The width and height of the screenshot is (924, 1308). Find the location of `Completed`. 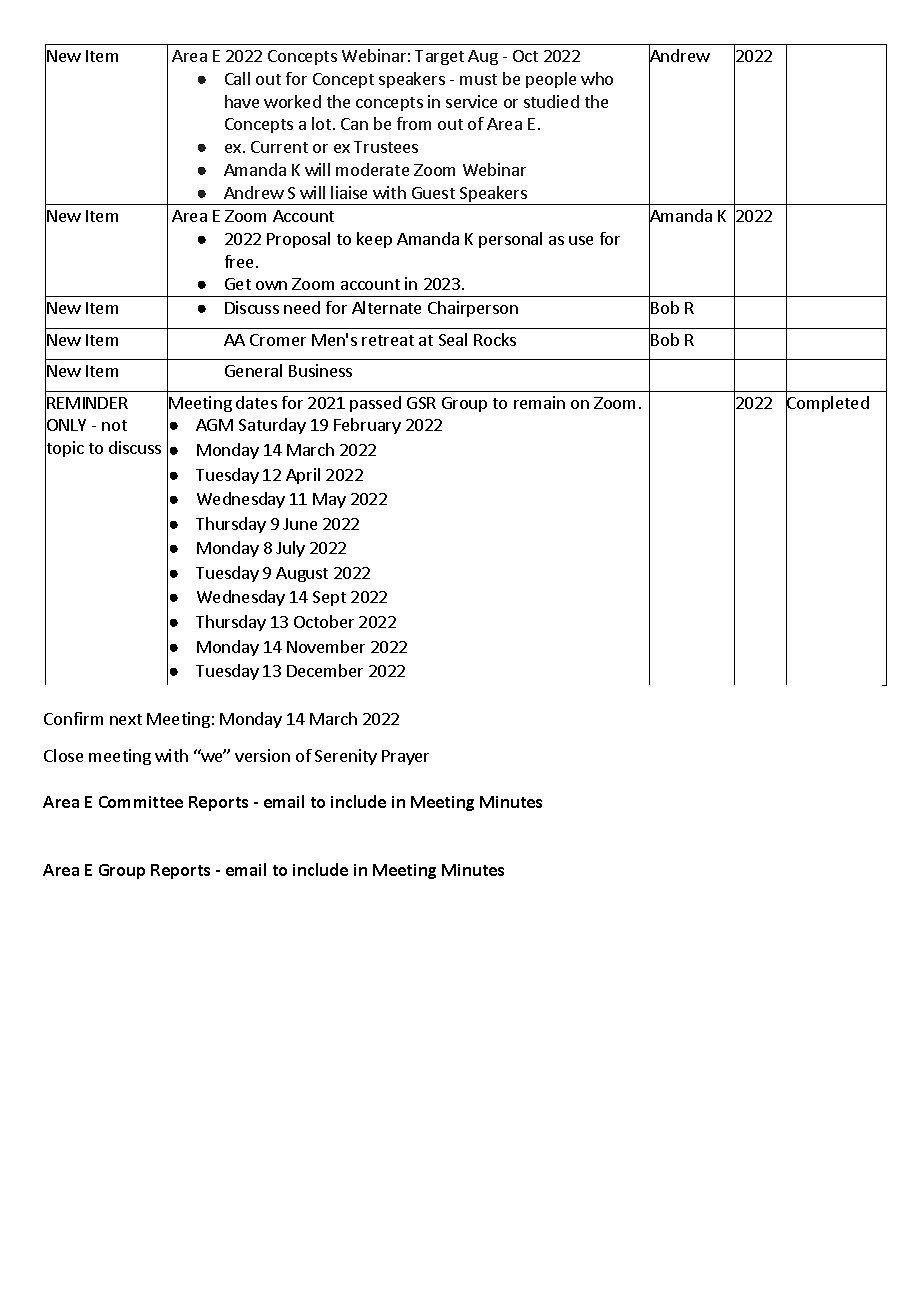

Completed is located at coordinates (827, 404).
